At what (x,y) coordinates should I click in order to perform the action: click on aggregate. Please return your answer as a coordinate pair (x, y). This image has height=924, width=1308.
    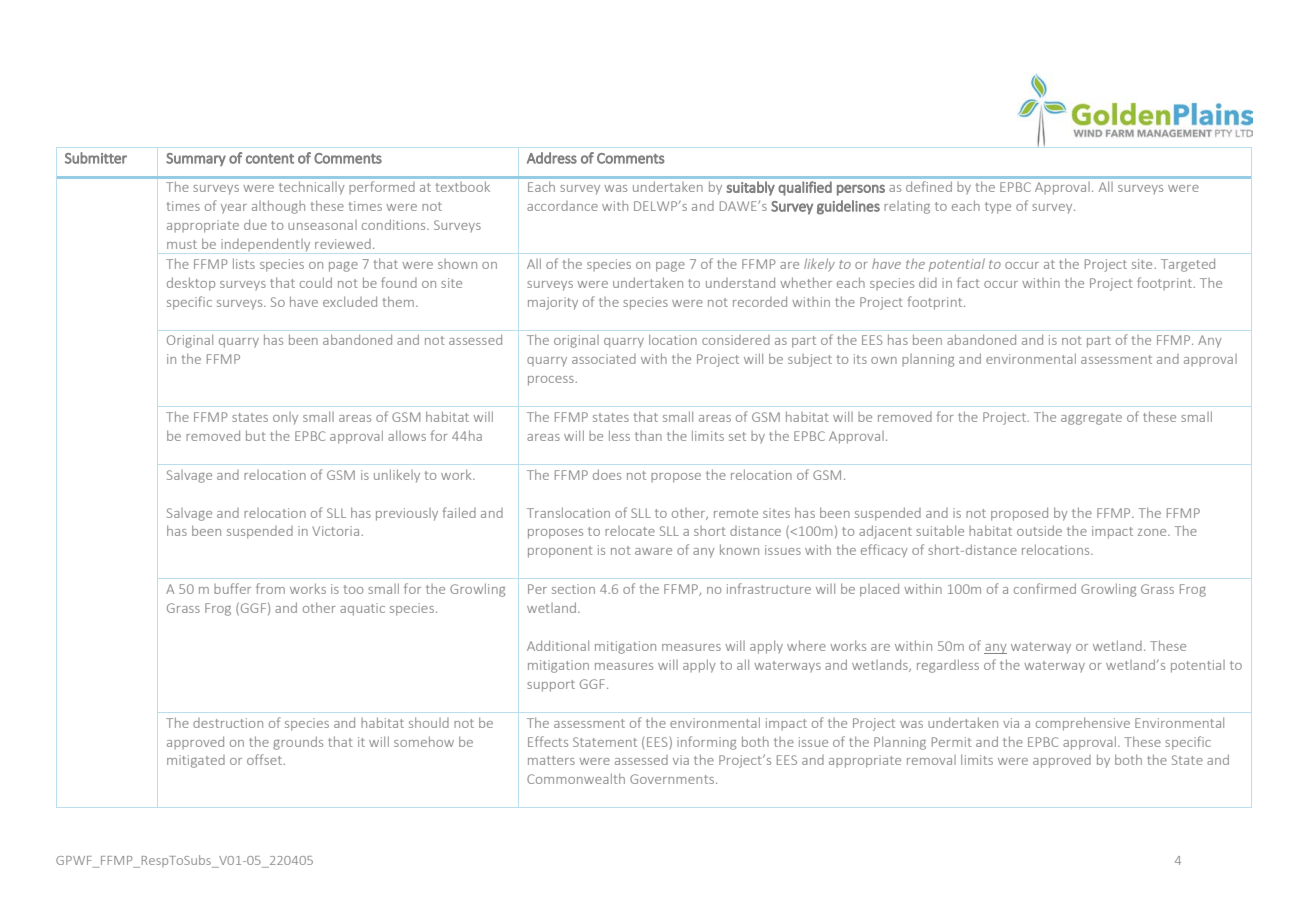
    Looking at the image, I should click on (1091, 419).
